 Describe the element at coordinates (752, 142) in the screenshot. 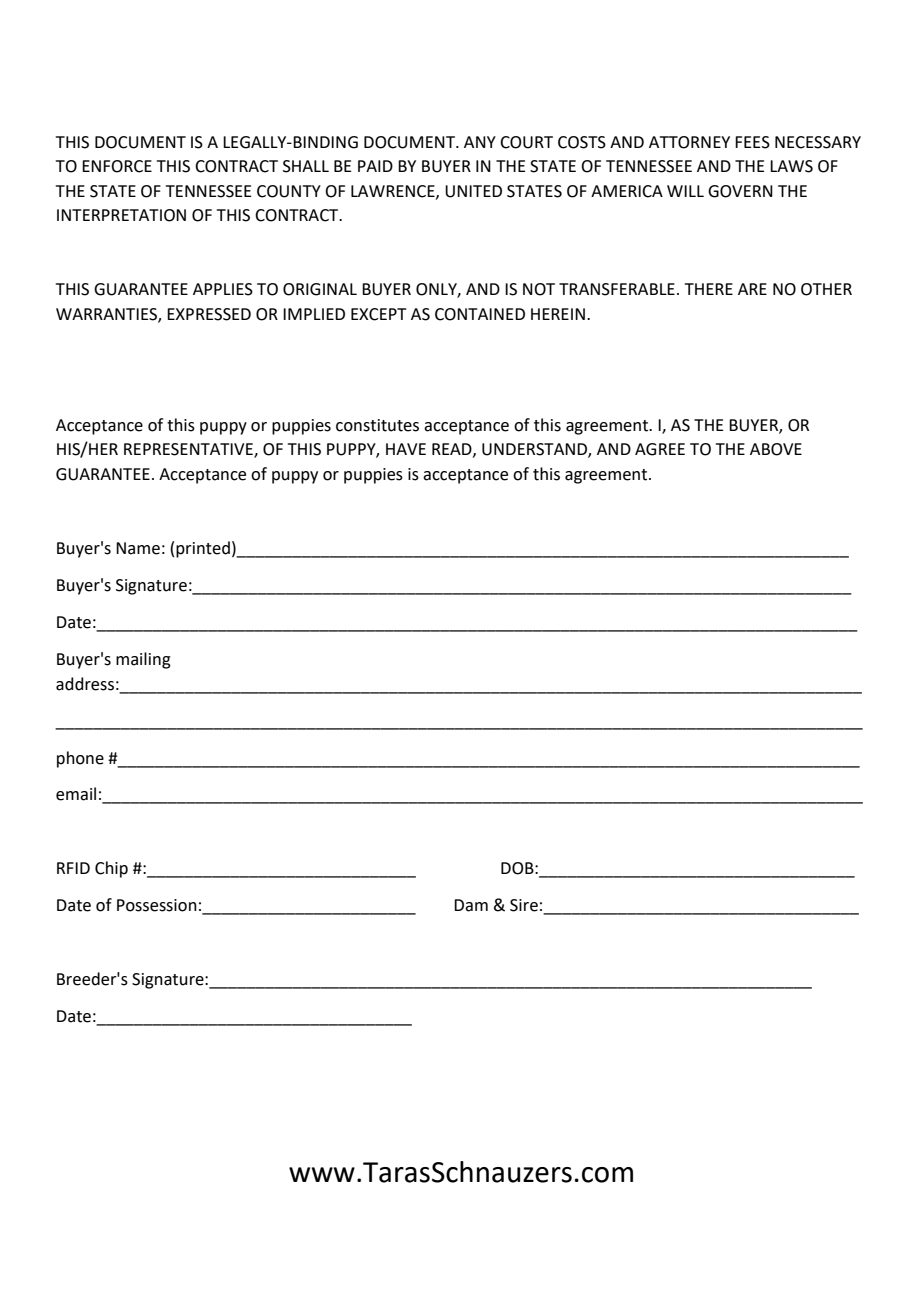

I see `FEES` at that location.
